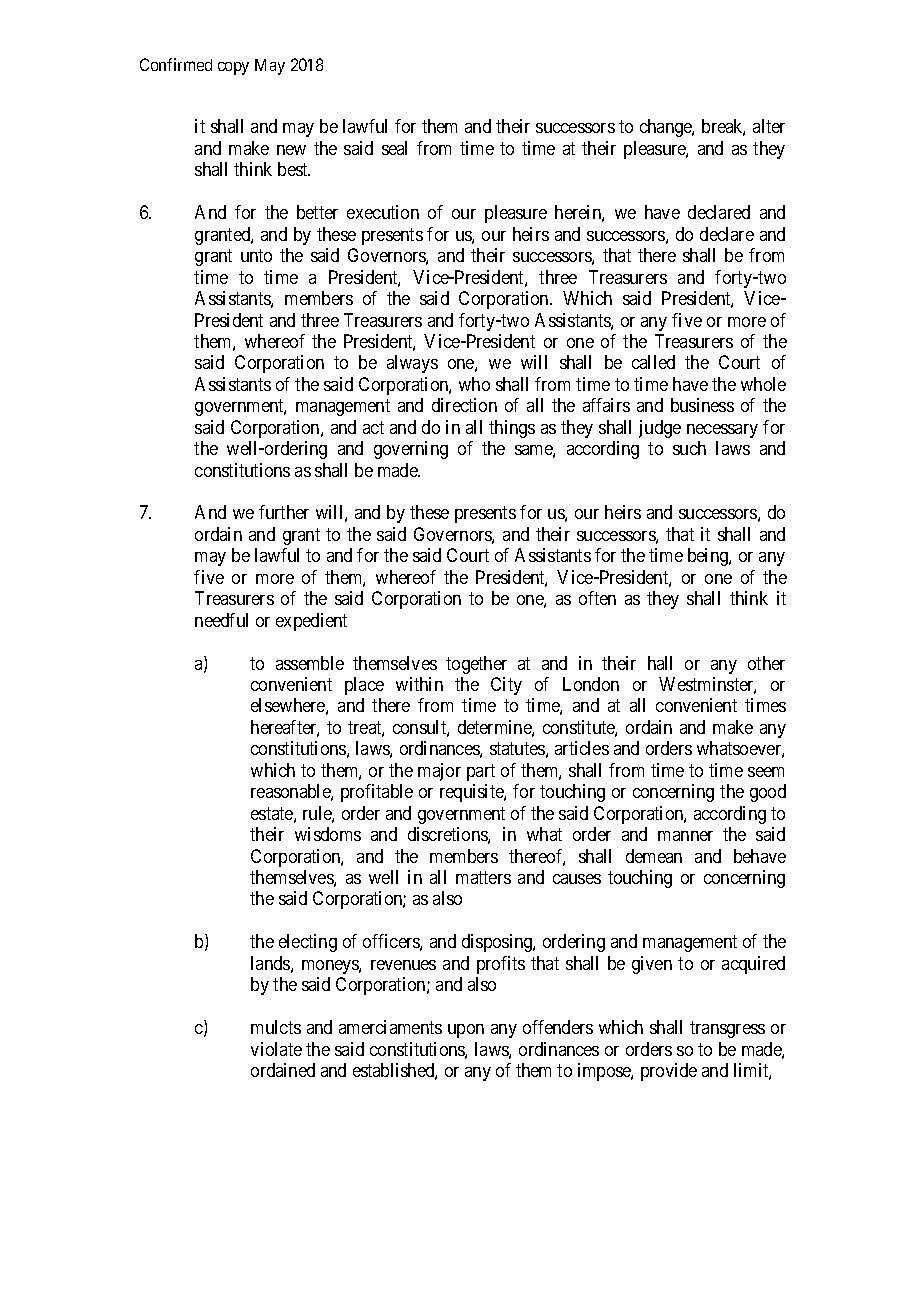 This image has height=1308, width=924. What do you see at coordinates (276, 1049) in the image?
I see `violate` at bounding box center [276, 1049].
